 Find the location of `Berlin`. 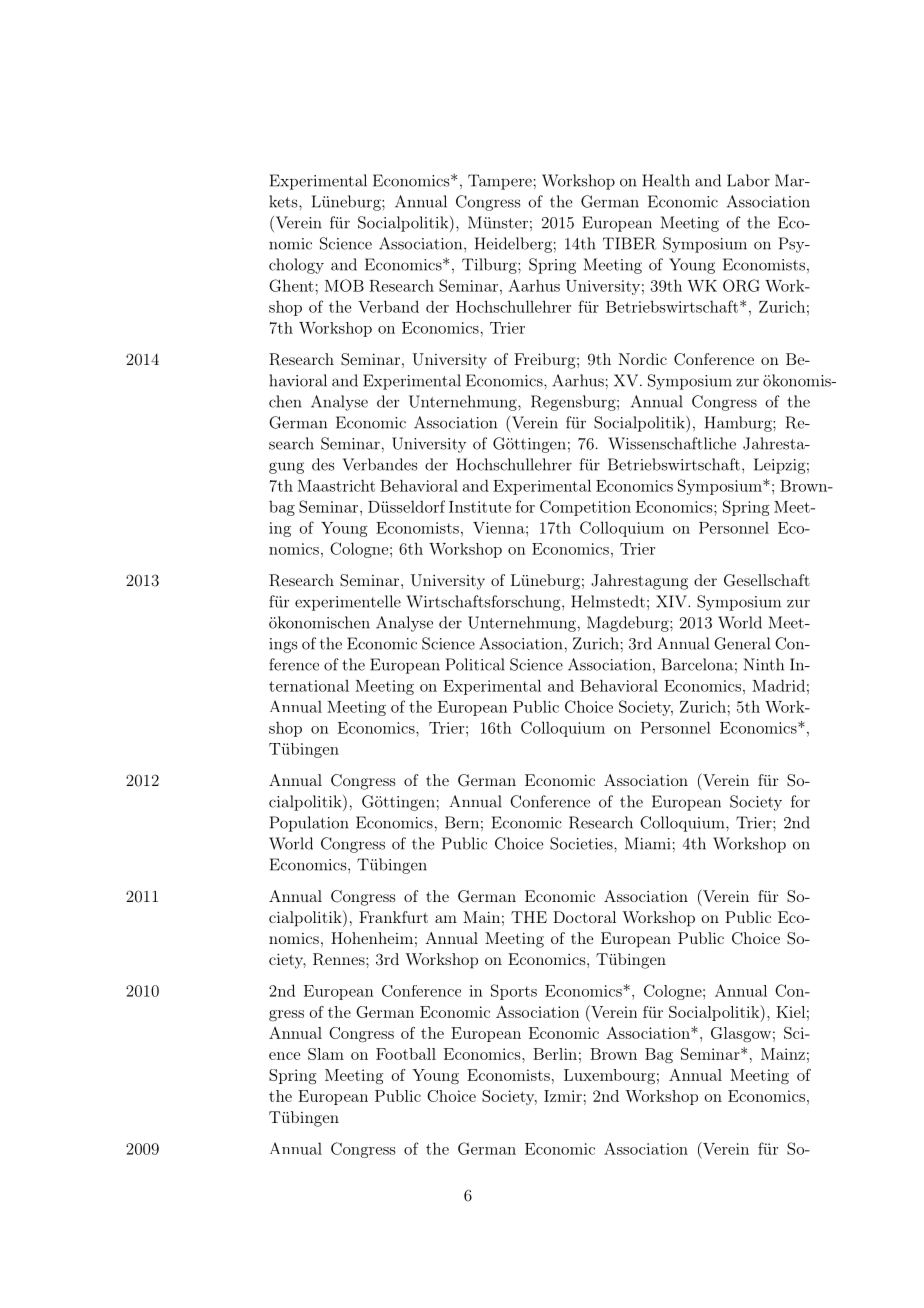

Berlin is located at coordinates (555, 1054).
